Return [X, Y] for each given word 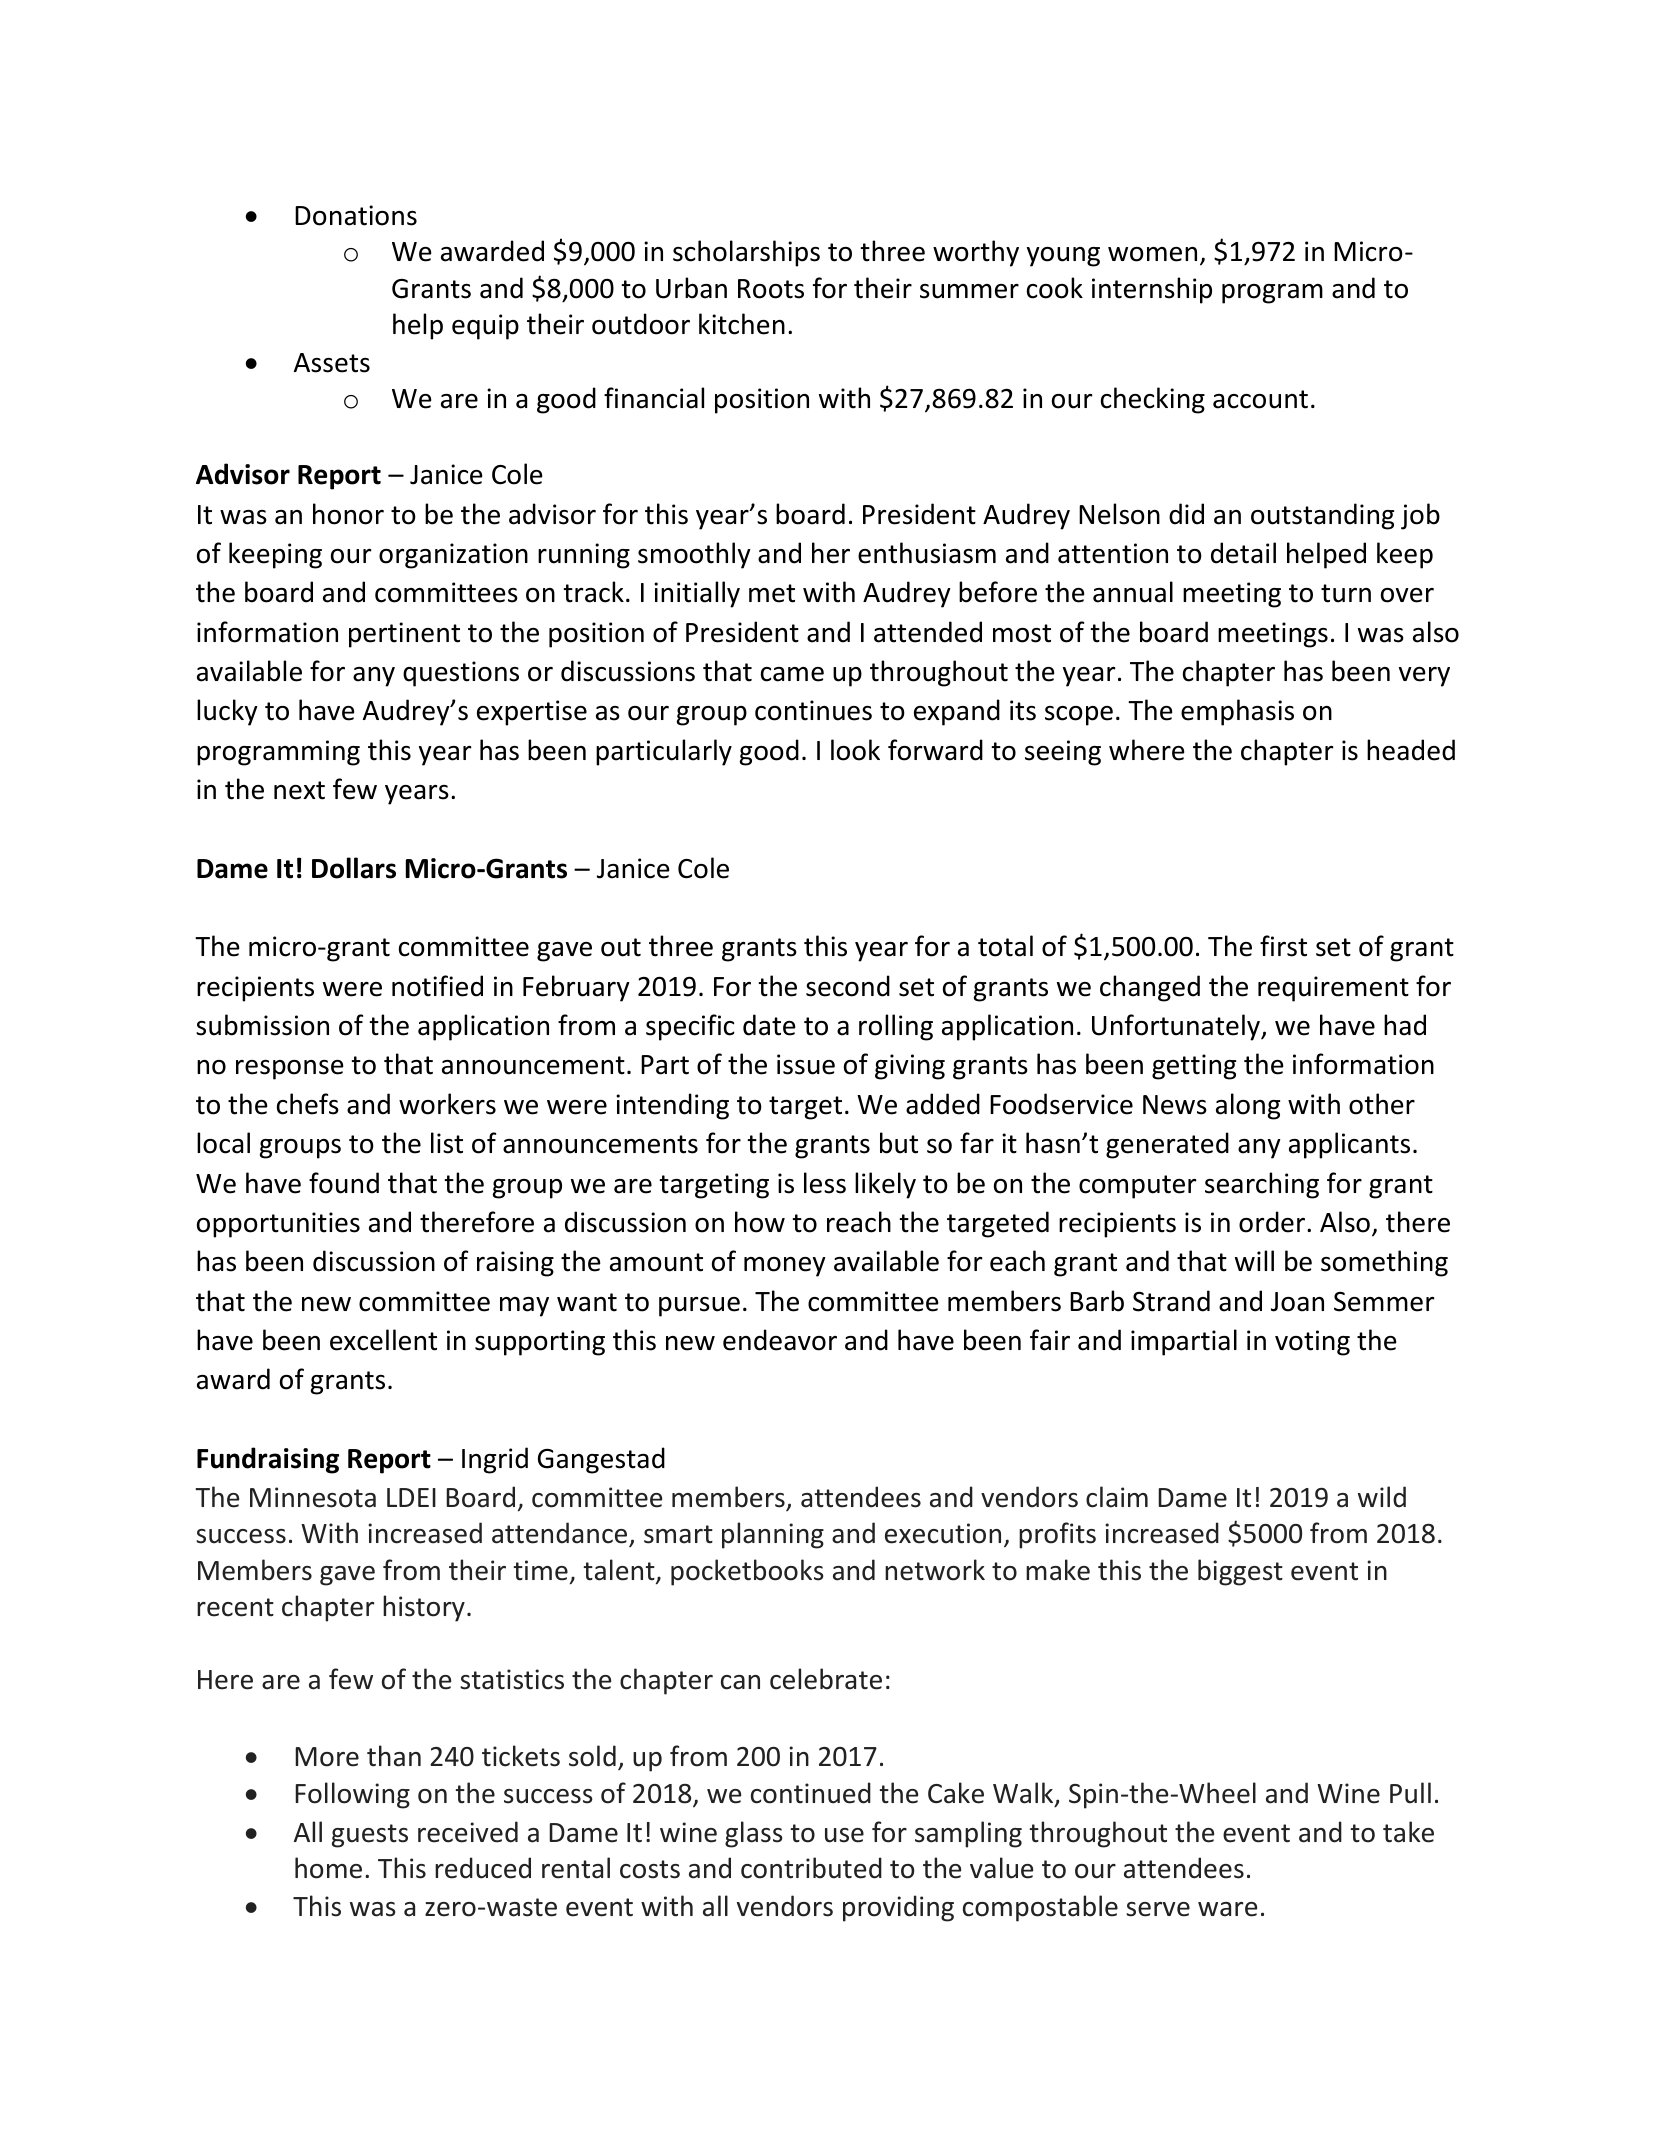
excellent [383, 1340]
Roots [771, 289]
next [299, 790]
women [1152, 254]
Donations [356, 215]
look [855, 750]
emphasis [1237, 712]
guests [370, 1836]
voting [1312, 1343]
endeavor [780, 1340]
